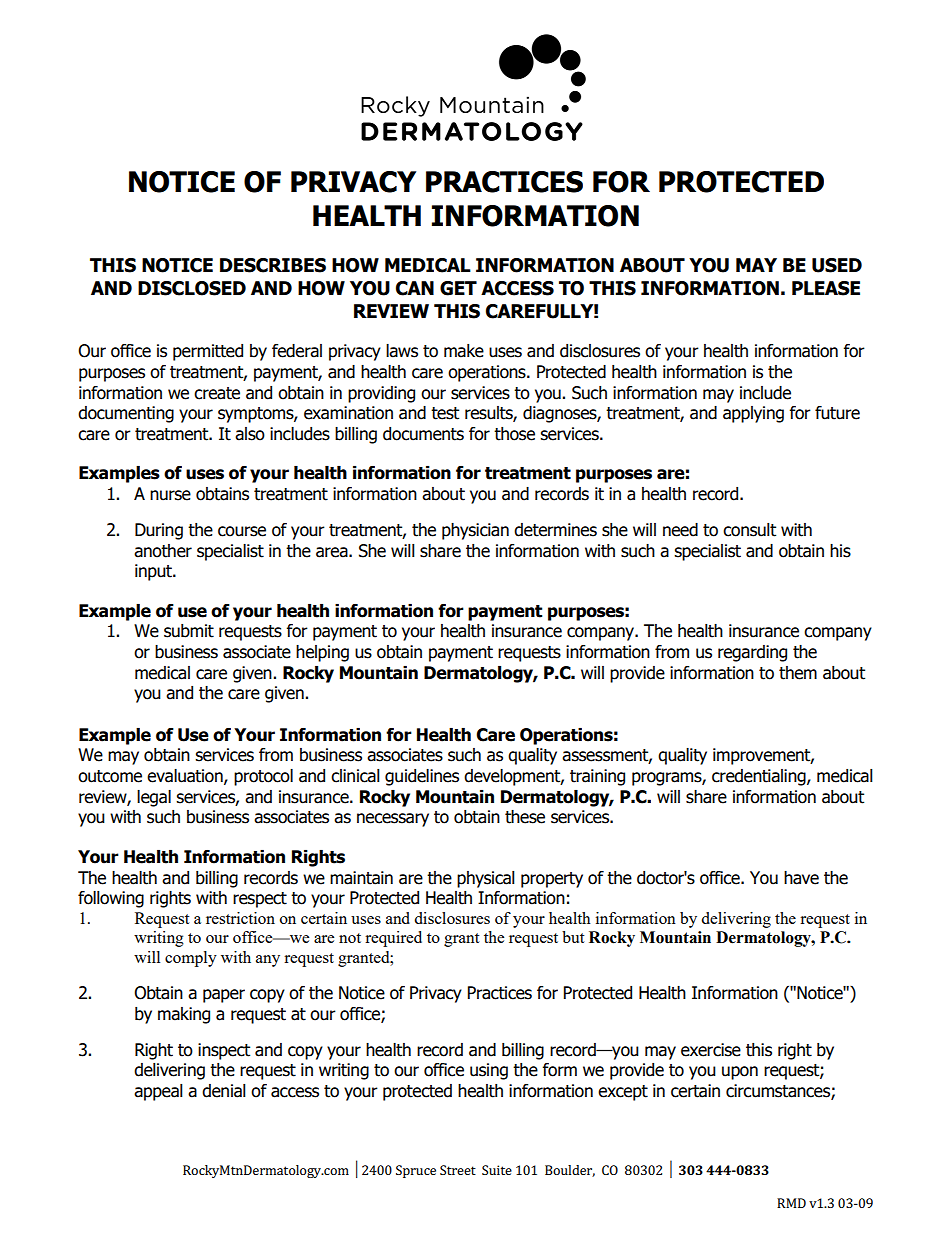 The image size is (952, 1233). What do you see at coordinates (486, 879) in the image?
I see `physical` at bounding box center [486, 879].
